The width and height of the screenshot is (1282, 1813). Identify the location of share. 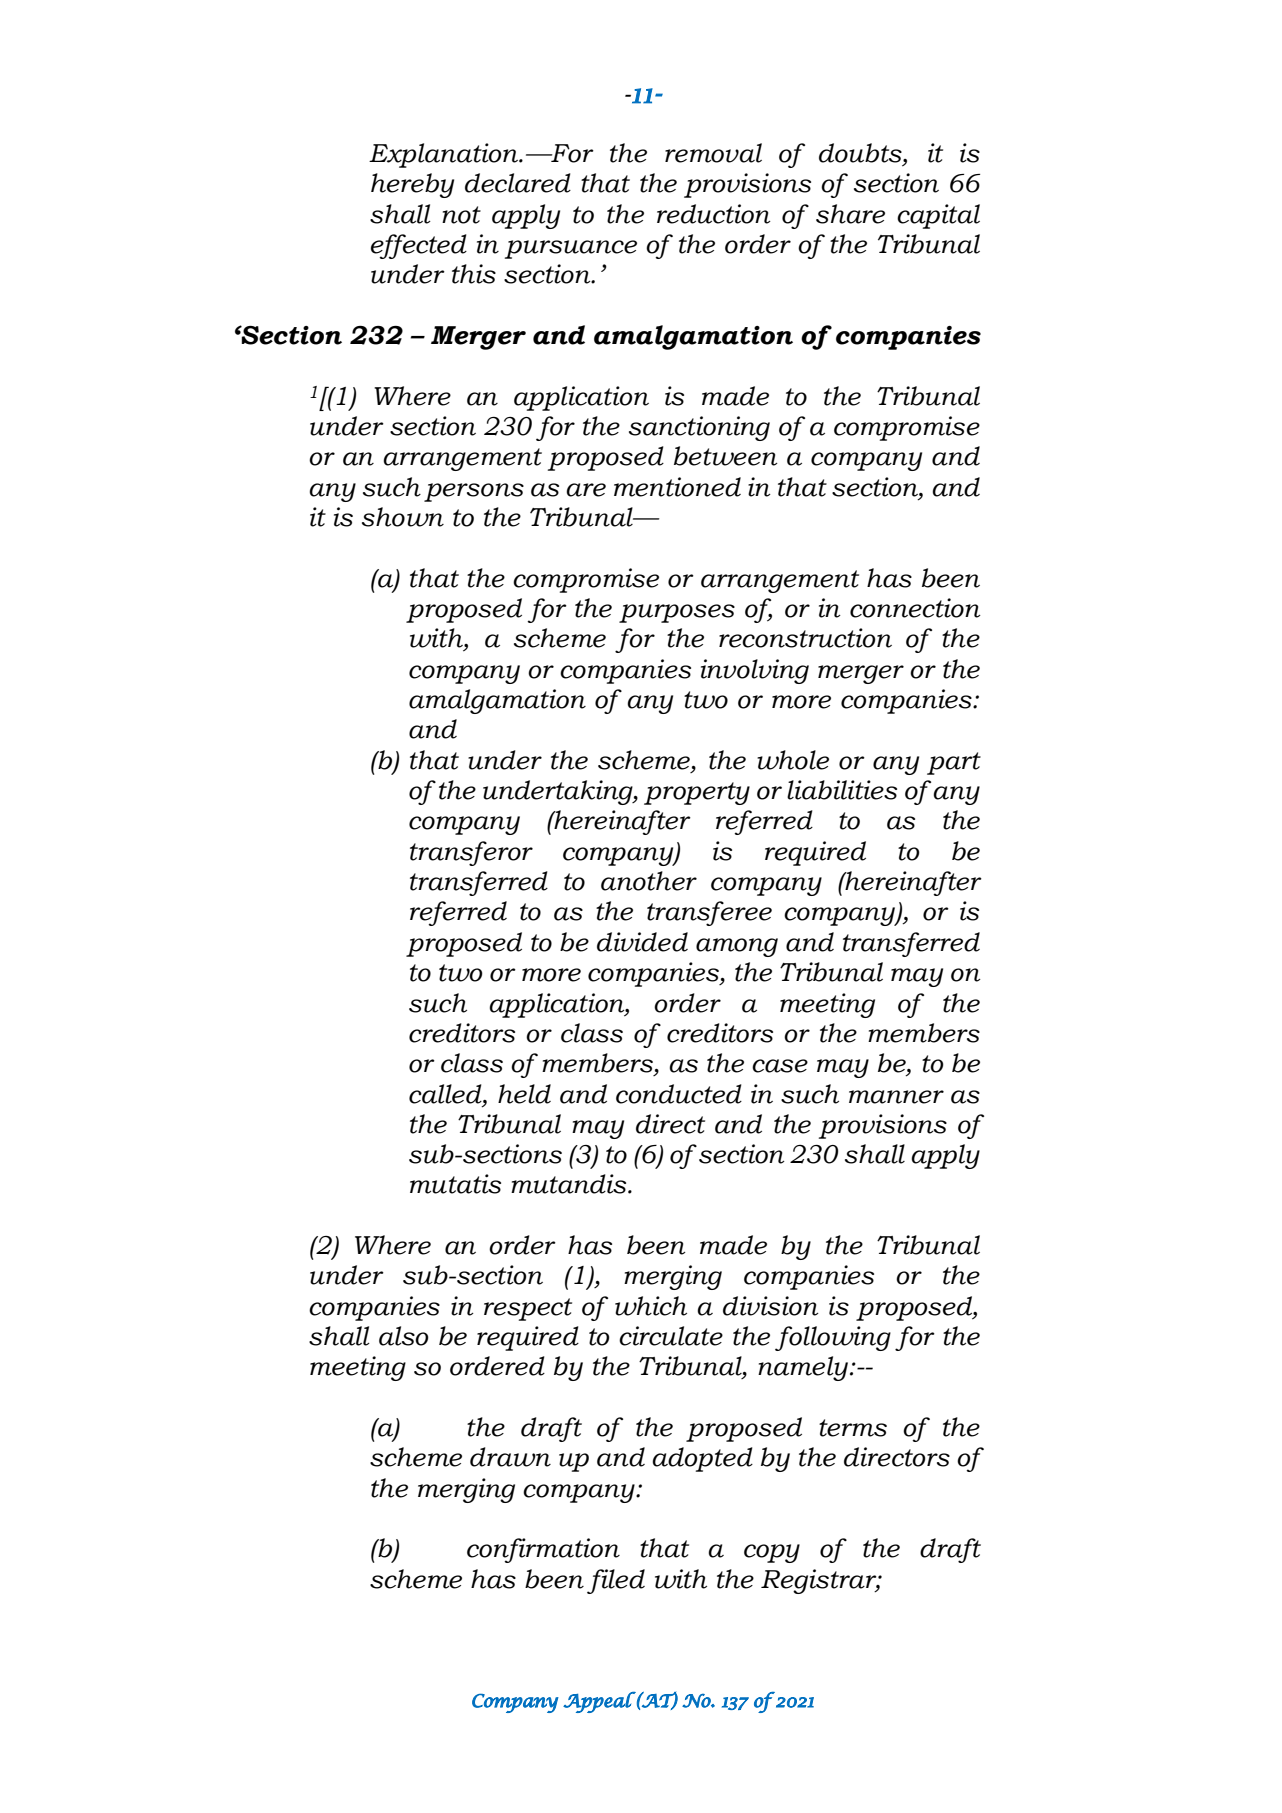
(850, 214).
